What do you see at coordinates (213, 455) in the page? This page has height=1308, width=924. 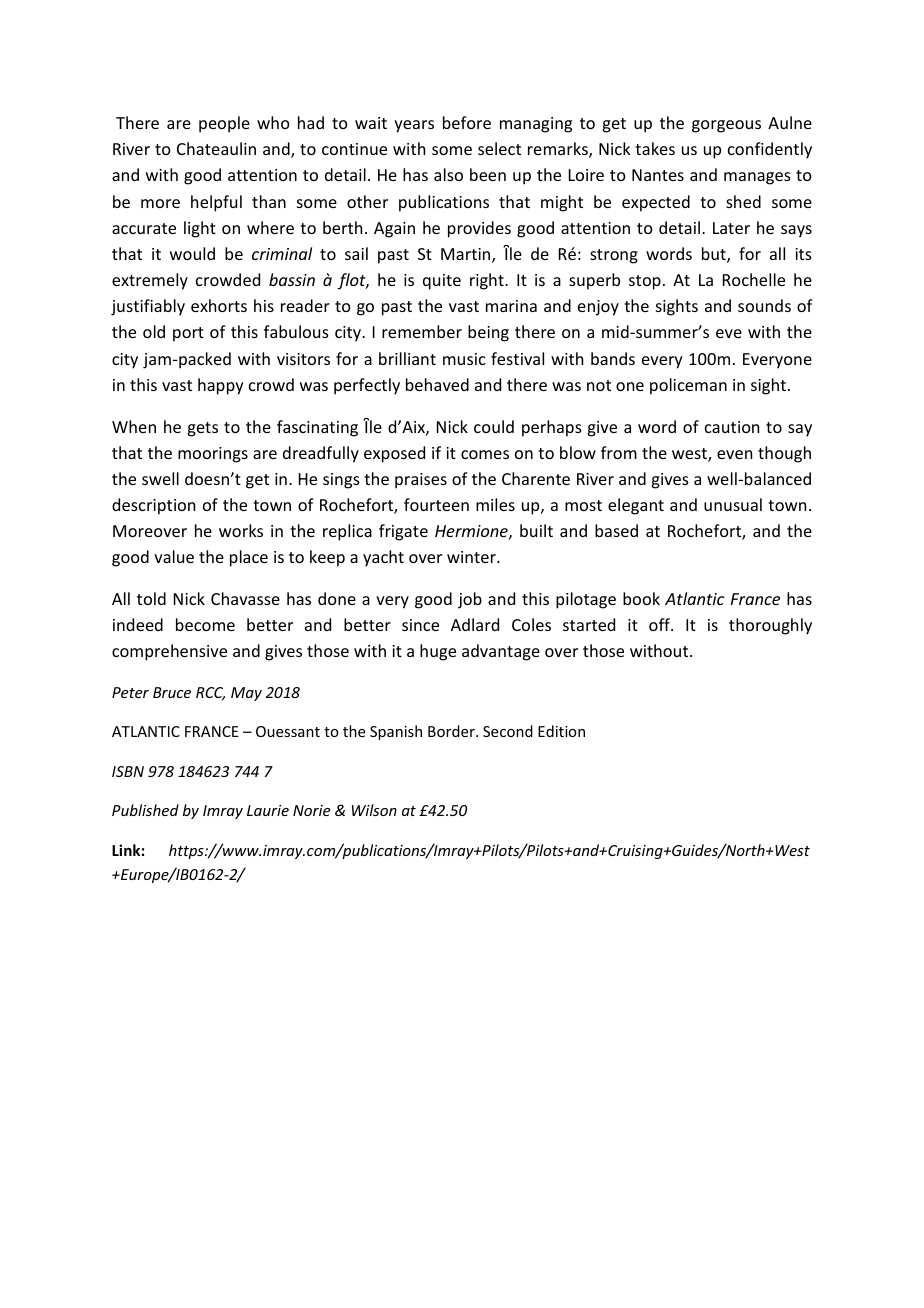 I see `moorings` at bounding box center [213, 455].
